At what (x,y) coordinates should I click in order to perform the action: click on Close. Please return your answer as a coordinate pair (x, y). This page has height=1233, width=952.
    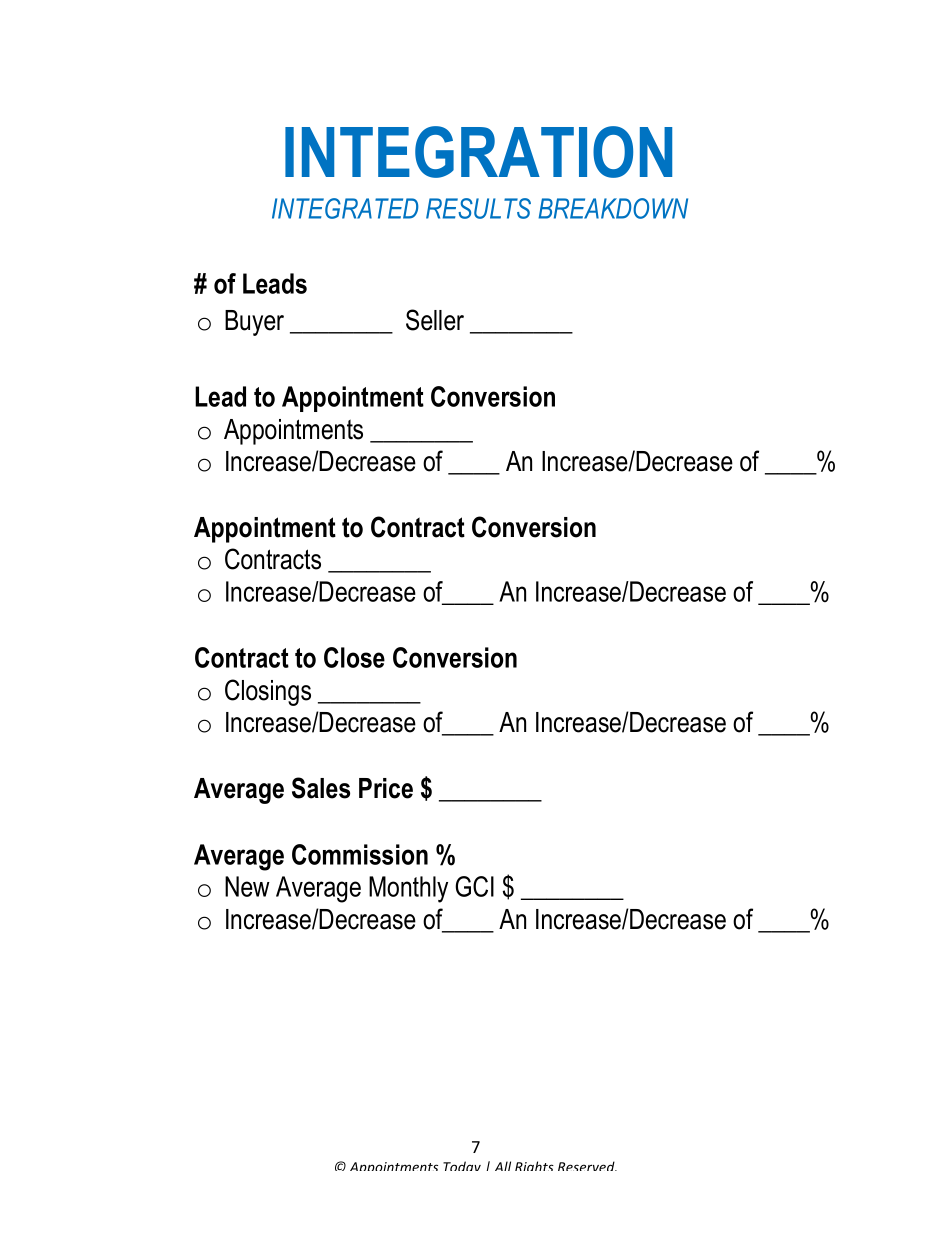
    Looking at the image, I should click on (354, 657).
